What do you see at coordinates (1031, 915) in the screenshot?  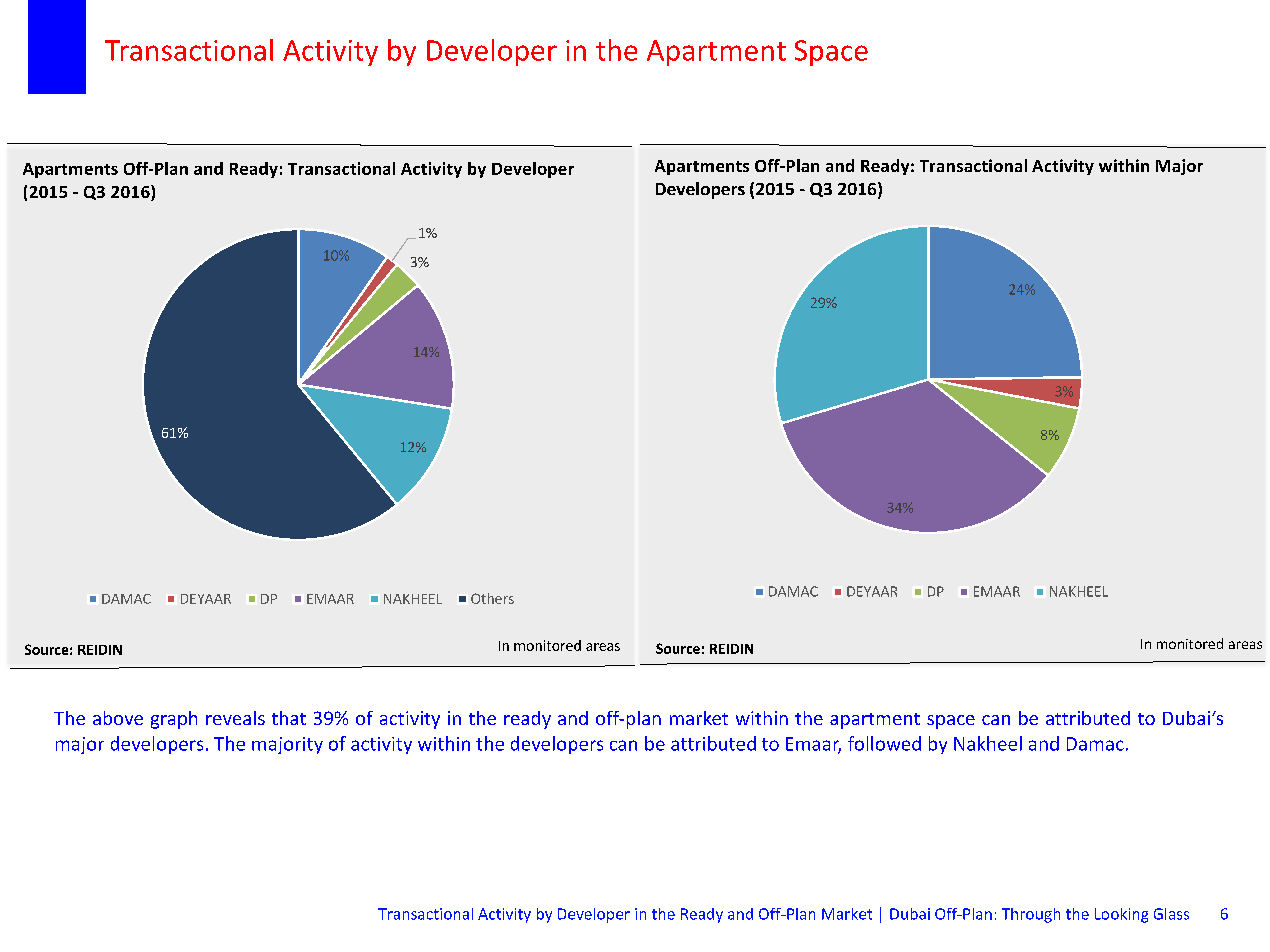 I see `Through` at bounding box center [1031, 915].
